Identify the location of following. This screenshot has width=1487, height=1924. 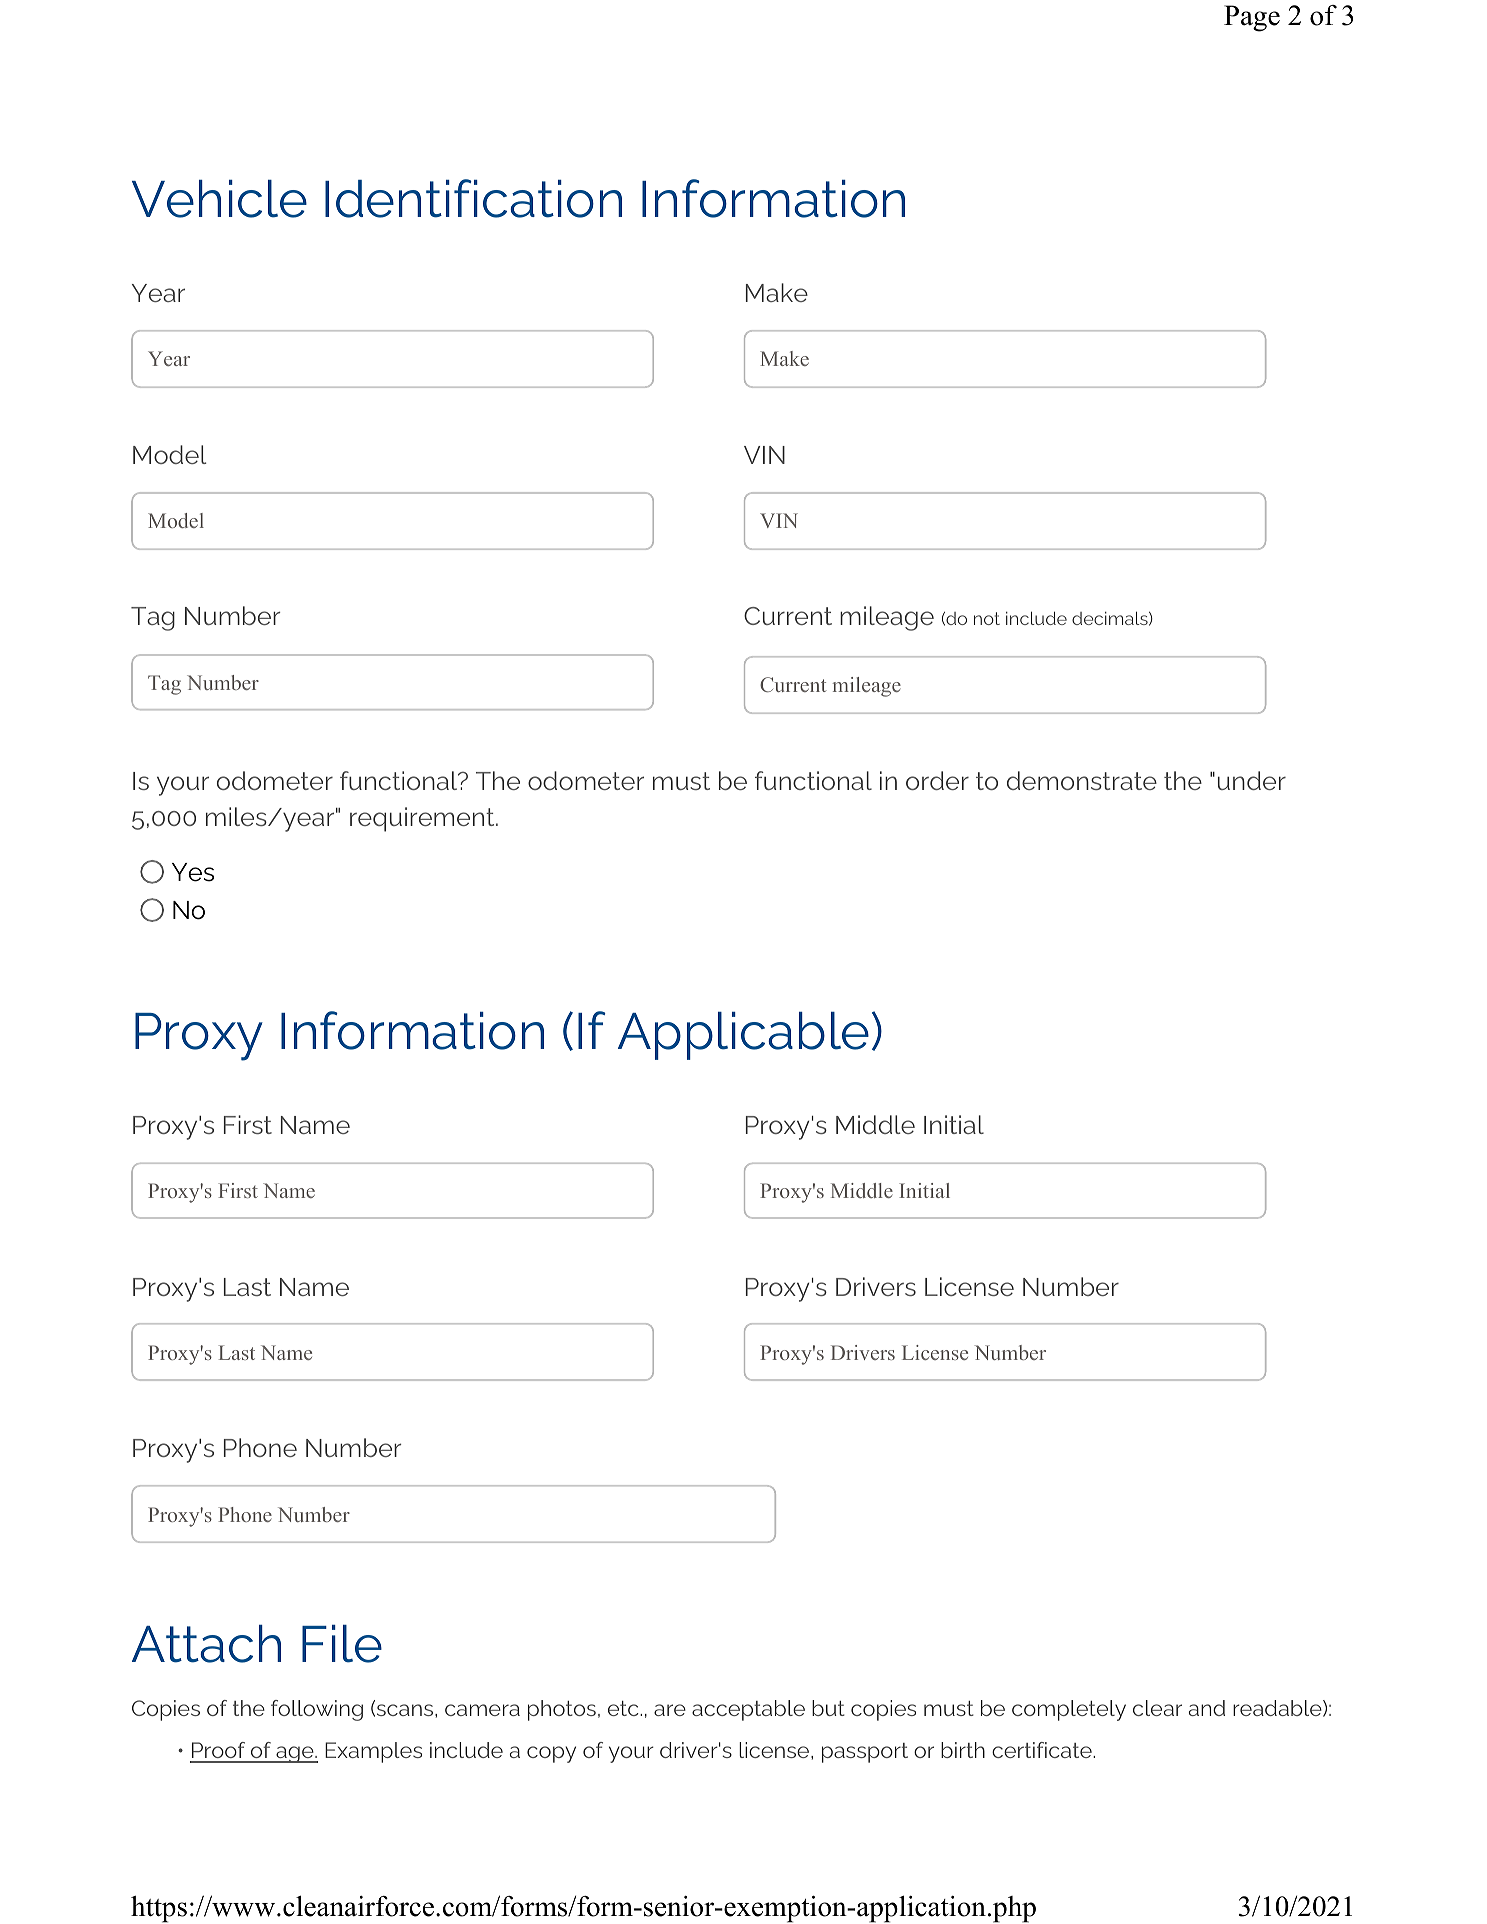
(317, 1710).
